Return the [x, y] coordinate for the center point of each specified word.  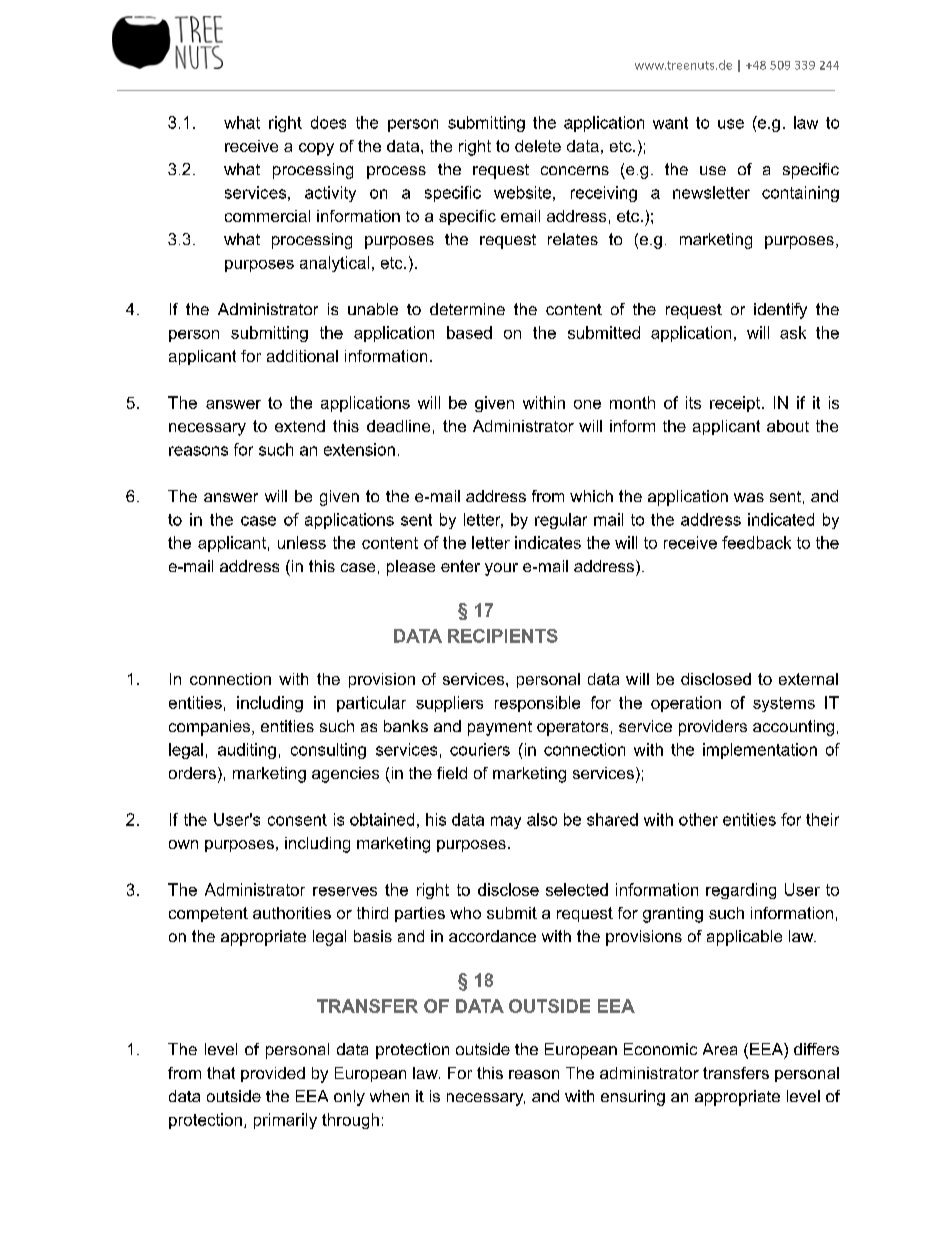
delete [538, 146]
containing [800, 194]
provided [273, 1074]
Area [720, 1049]
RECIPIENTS [503, 636]
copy [316, 149]
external [808, 679]
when [389, 1096]
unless [302, 542]
